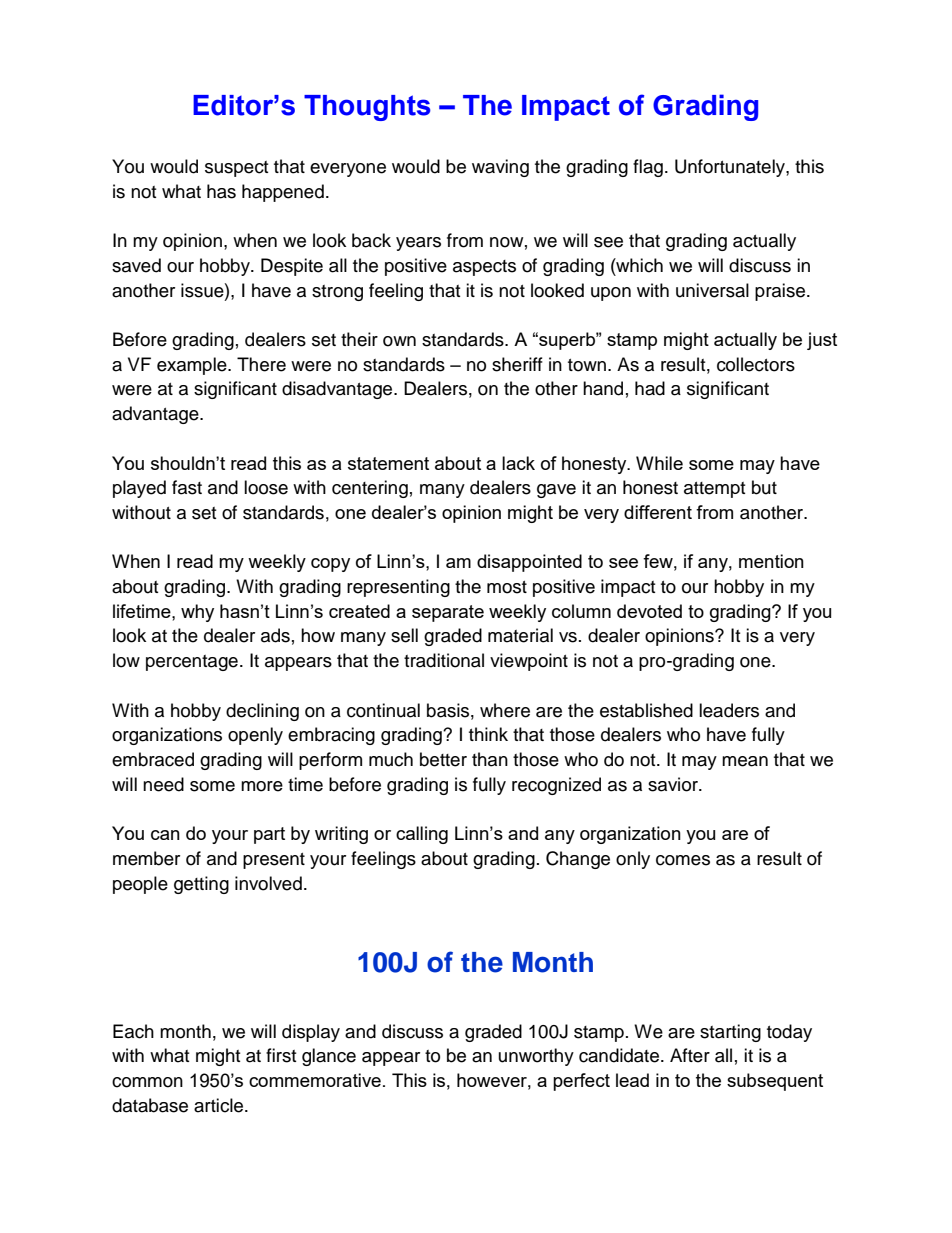 The height and width of the image is (1233, 952). Describe the element at coordinates (269, 835) in the image. I see `part` at that location.
